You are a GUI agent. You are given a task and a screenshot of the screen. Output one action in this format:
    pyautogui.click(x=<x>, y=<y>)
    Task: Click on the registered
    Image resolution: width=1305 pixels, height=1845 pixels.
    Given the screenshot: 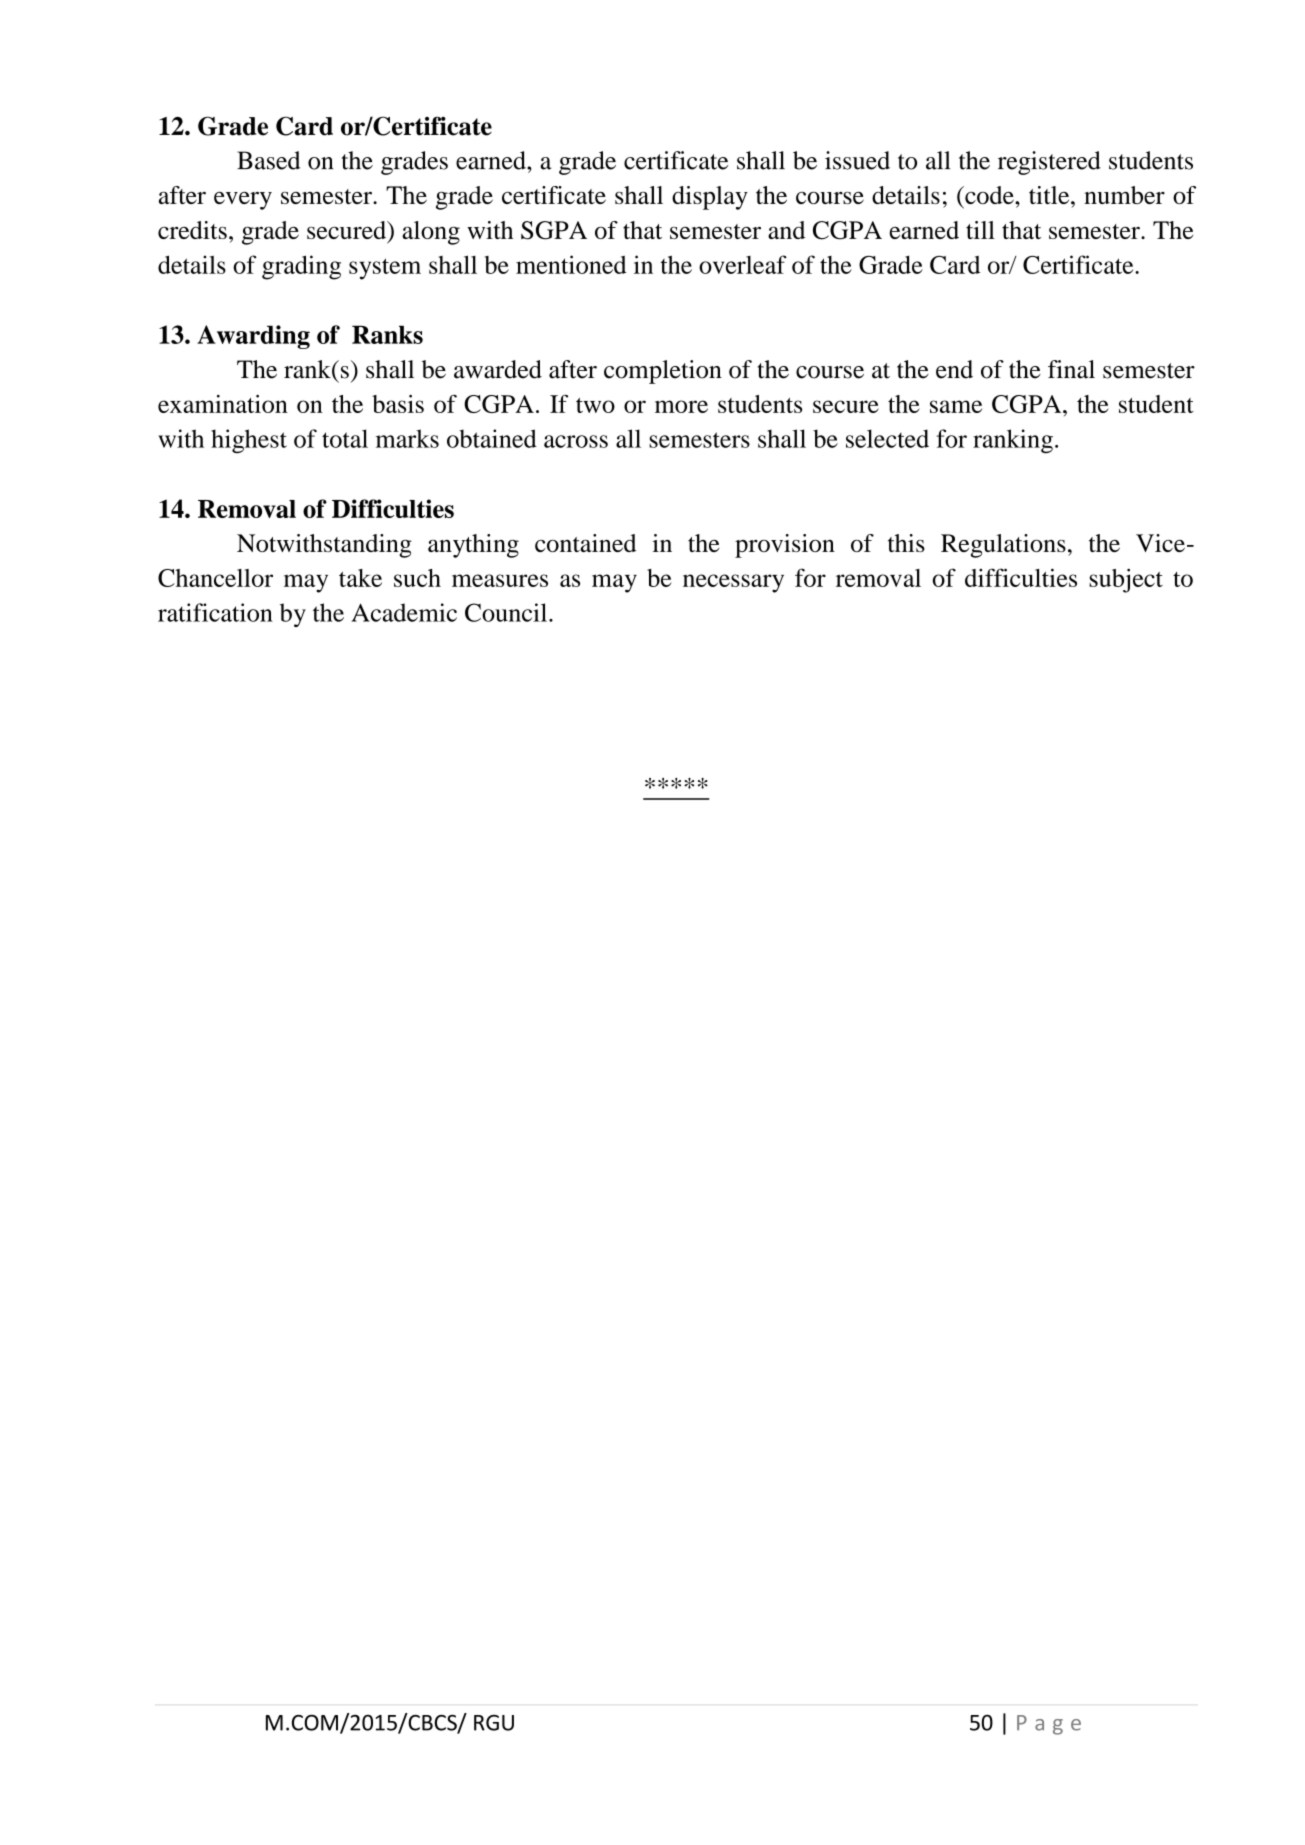 What is the action you would take?
    pyautogui.click(x=1049, y=163)
